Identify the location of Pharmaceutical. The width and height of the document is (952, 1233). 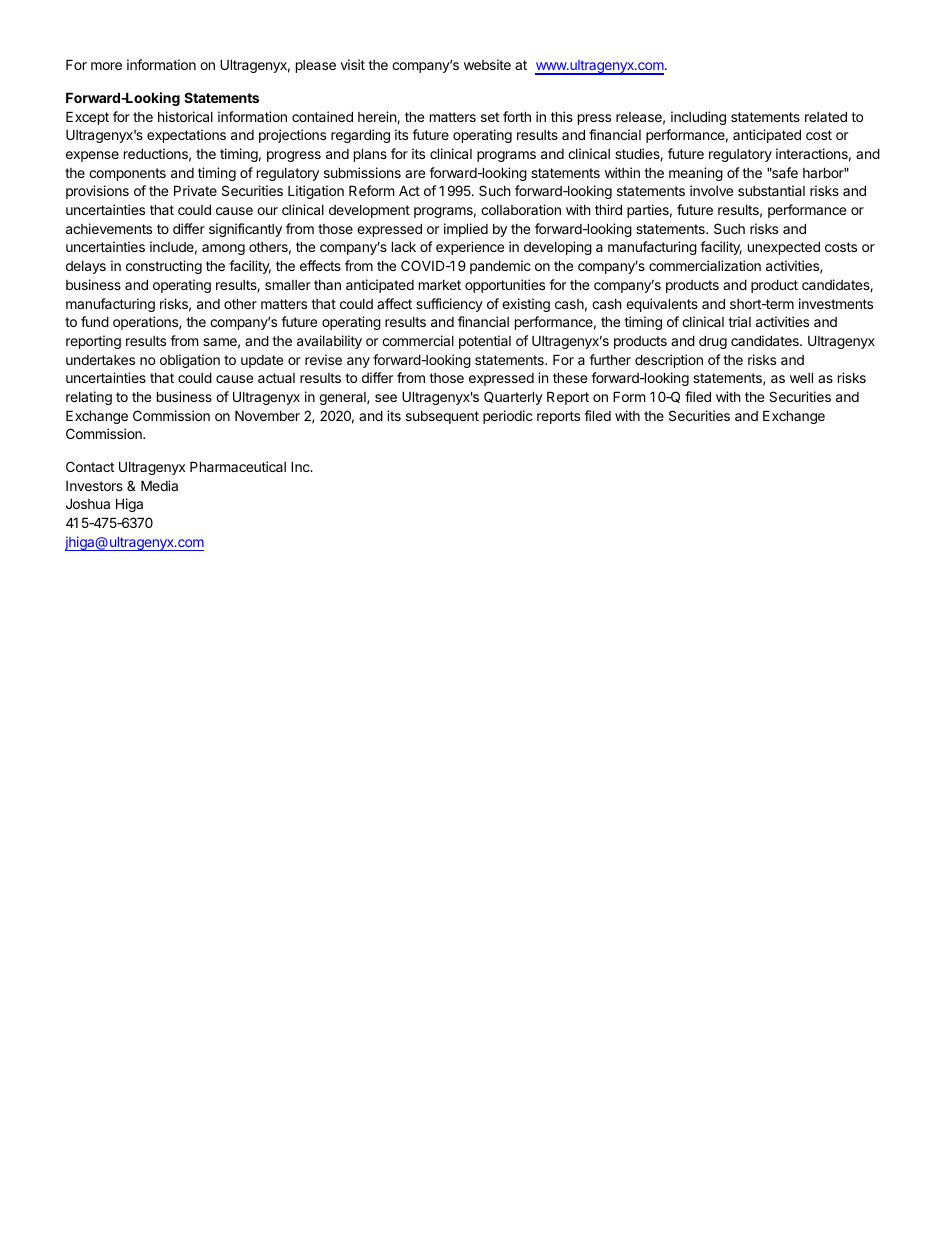
(238, 466).
